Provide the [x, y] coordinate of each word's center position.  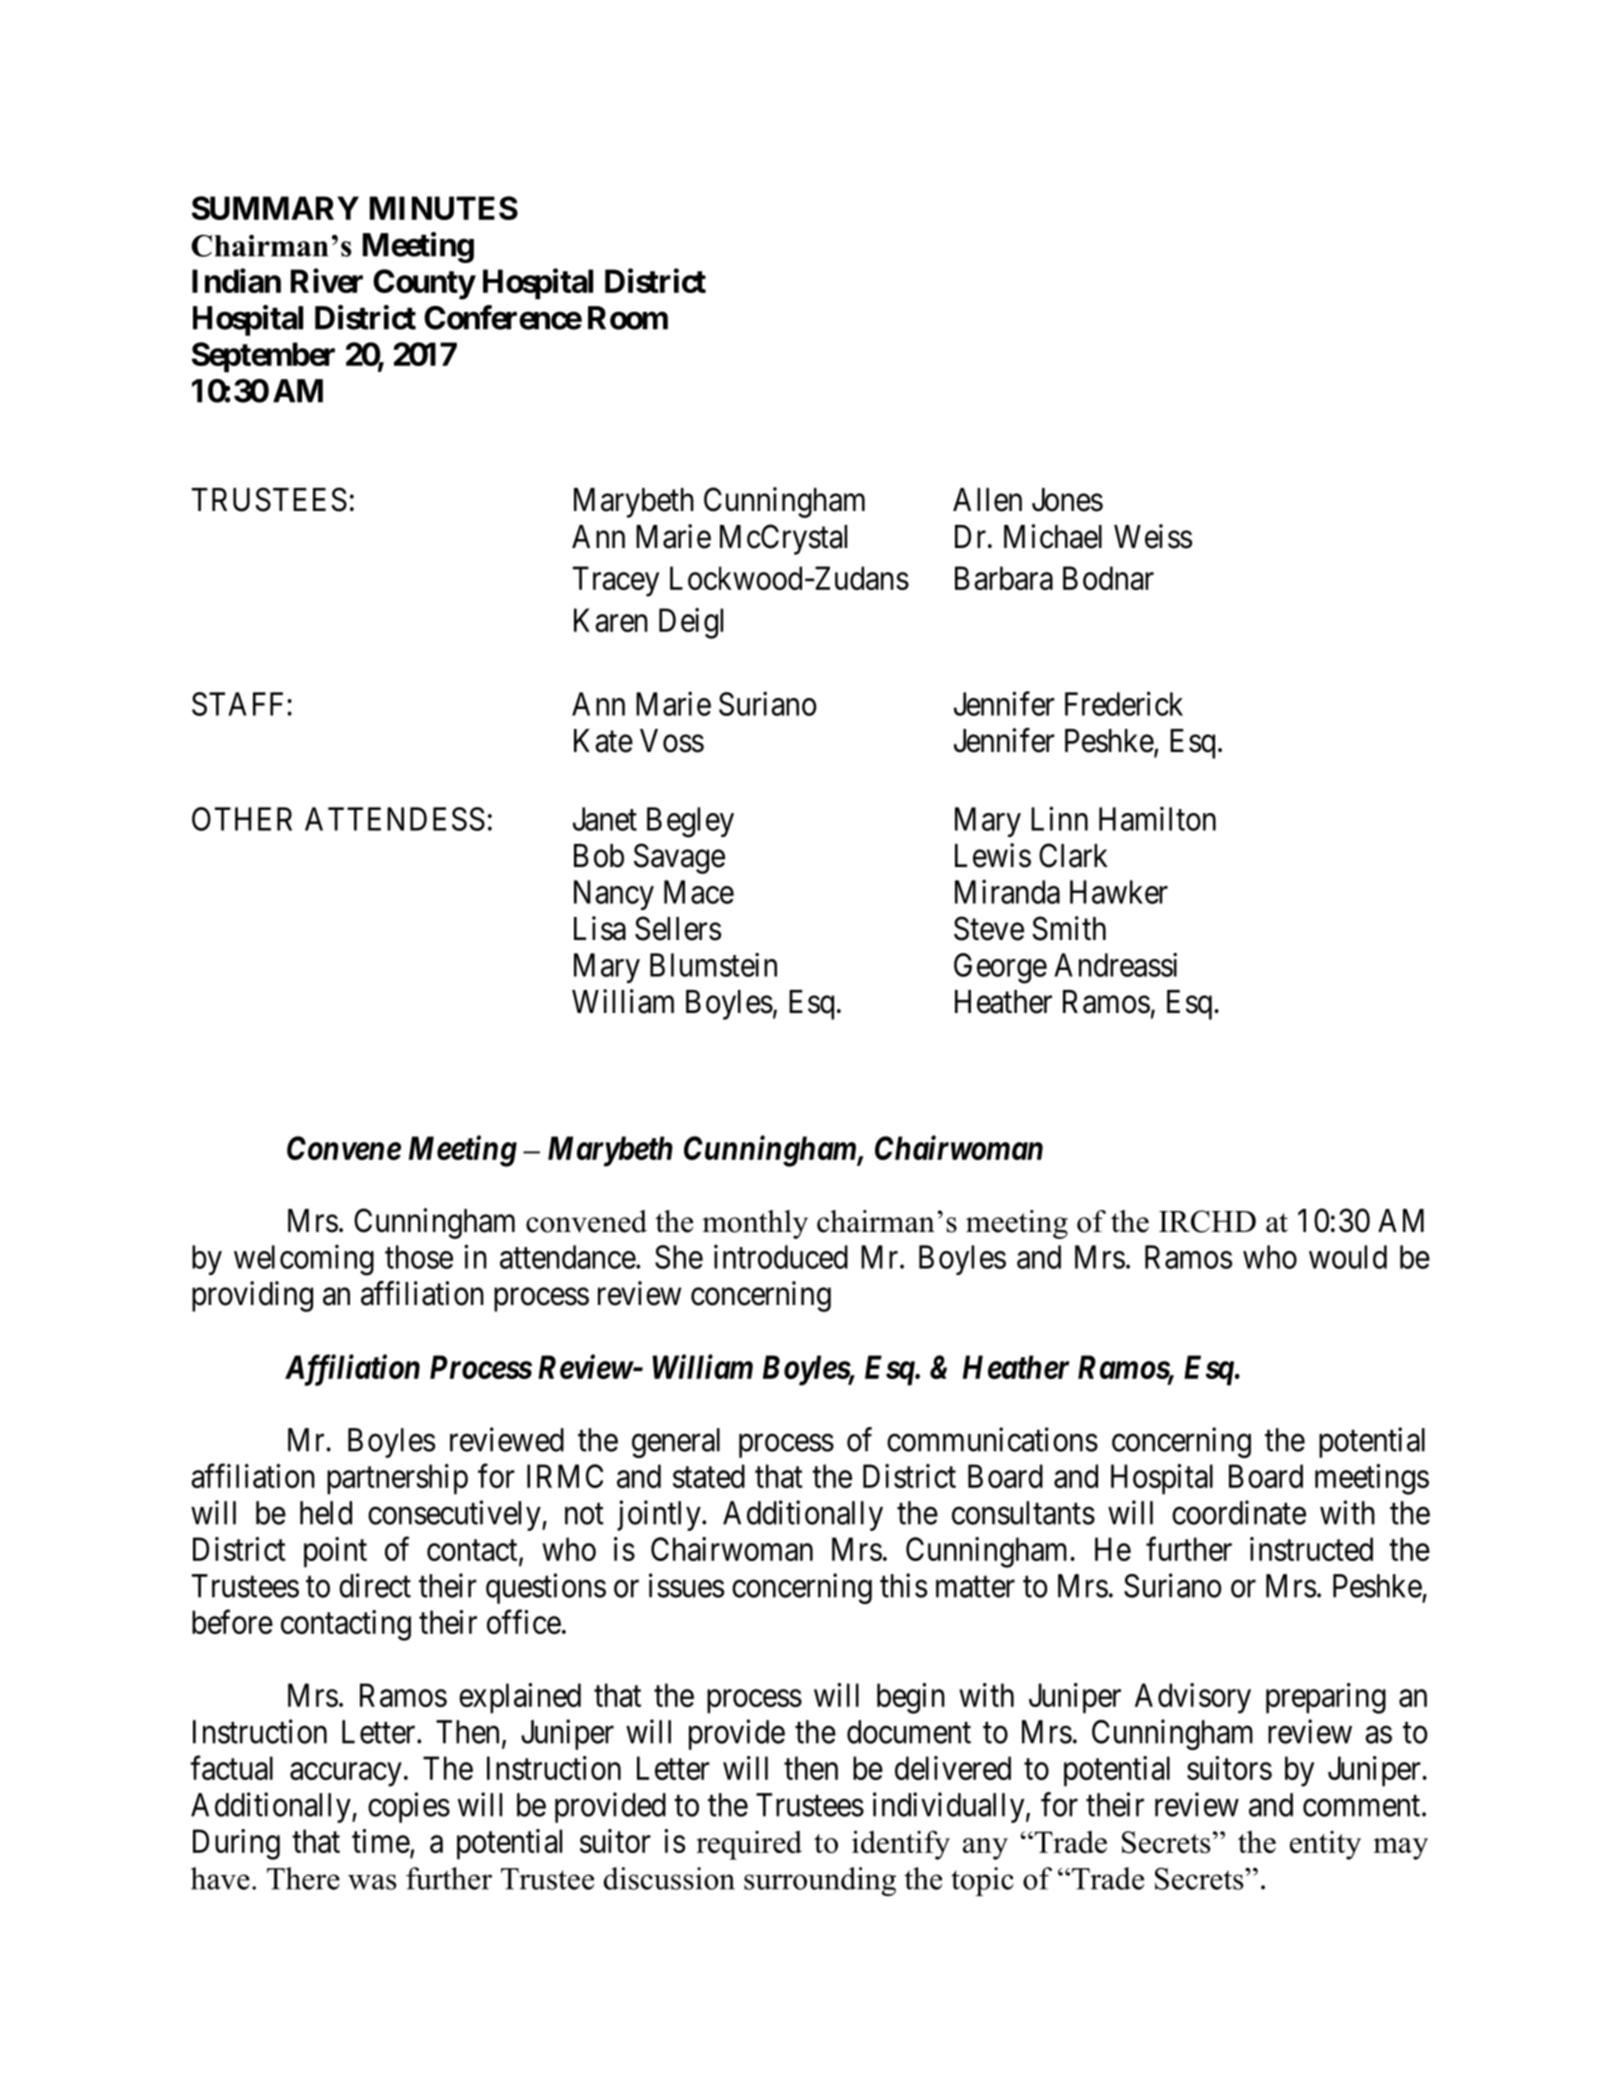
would [1348, 1257]
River [327, 280]
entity [1325, 1845]
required [749, 1845]
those [419, 1257]
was [372, 1882]
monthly [755, 1224]
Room [628, 318]
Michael [1053, 536]
